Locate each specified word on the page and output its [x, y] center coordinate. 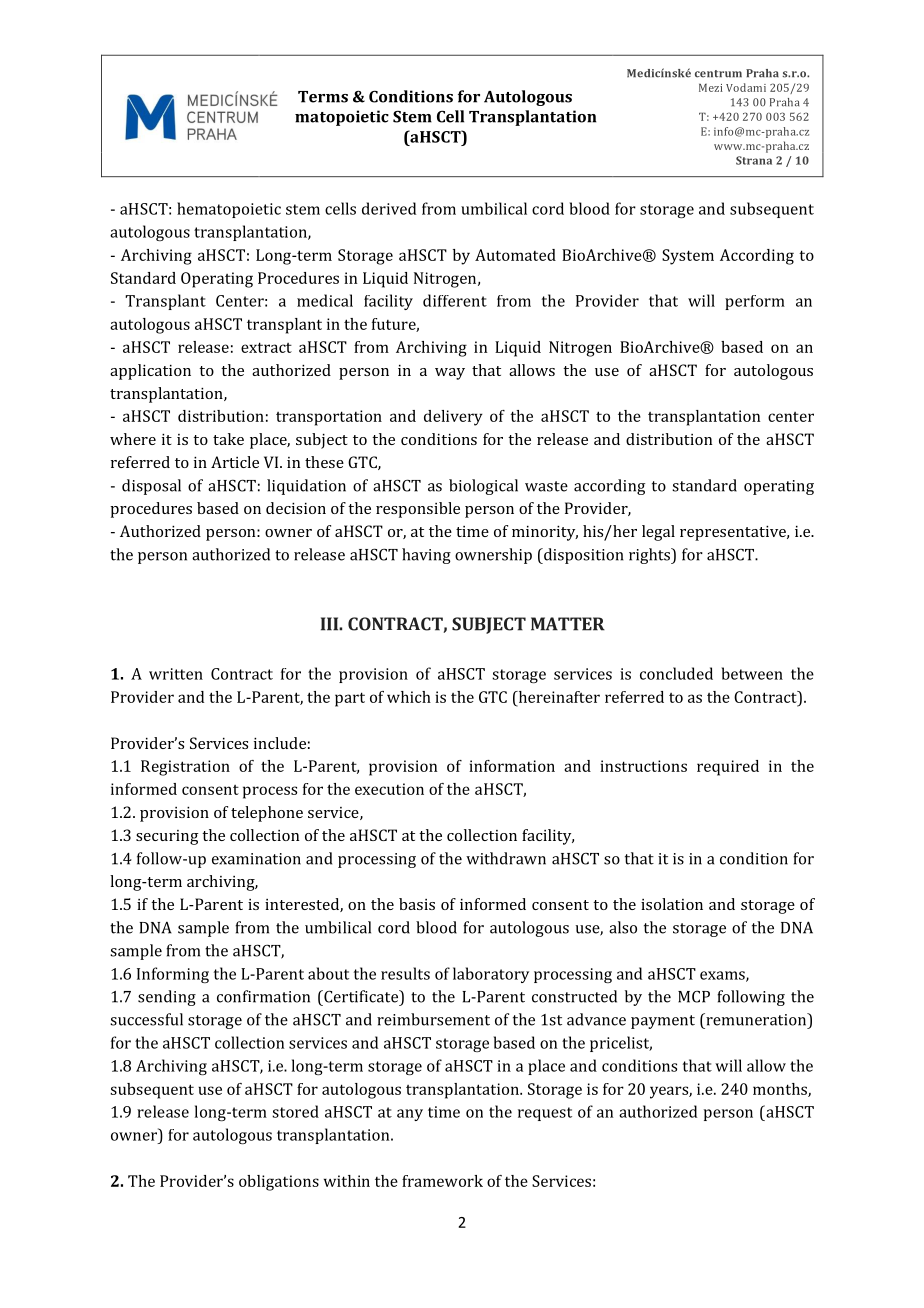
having [426, 556]
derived [389, 208]
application [150, 372]
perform [755, 302]
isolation [672, 904]
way [450, 374]
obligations [279, 1183]
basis [417, 904]
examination [256, 859]
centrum [718, 74]
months [781, 1090]
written [176, 674]
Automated [515, 255]
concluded [676, 673]
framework [442, 1181]
